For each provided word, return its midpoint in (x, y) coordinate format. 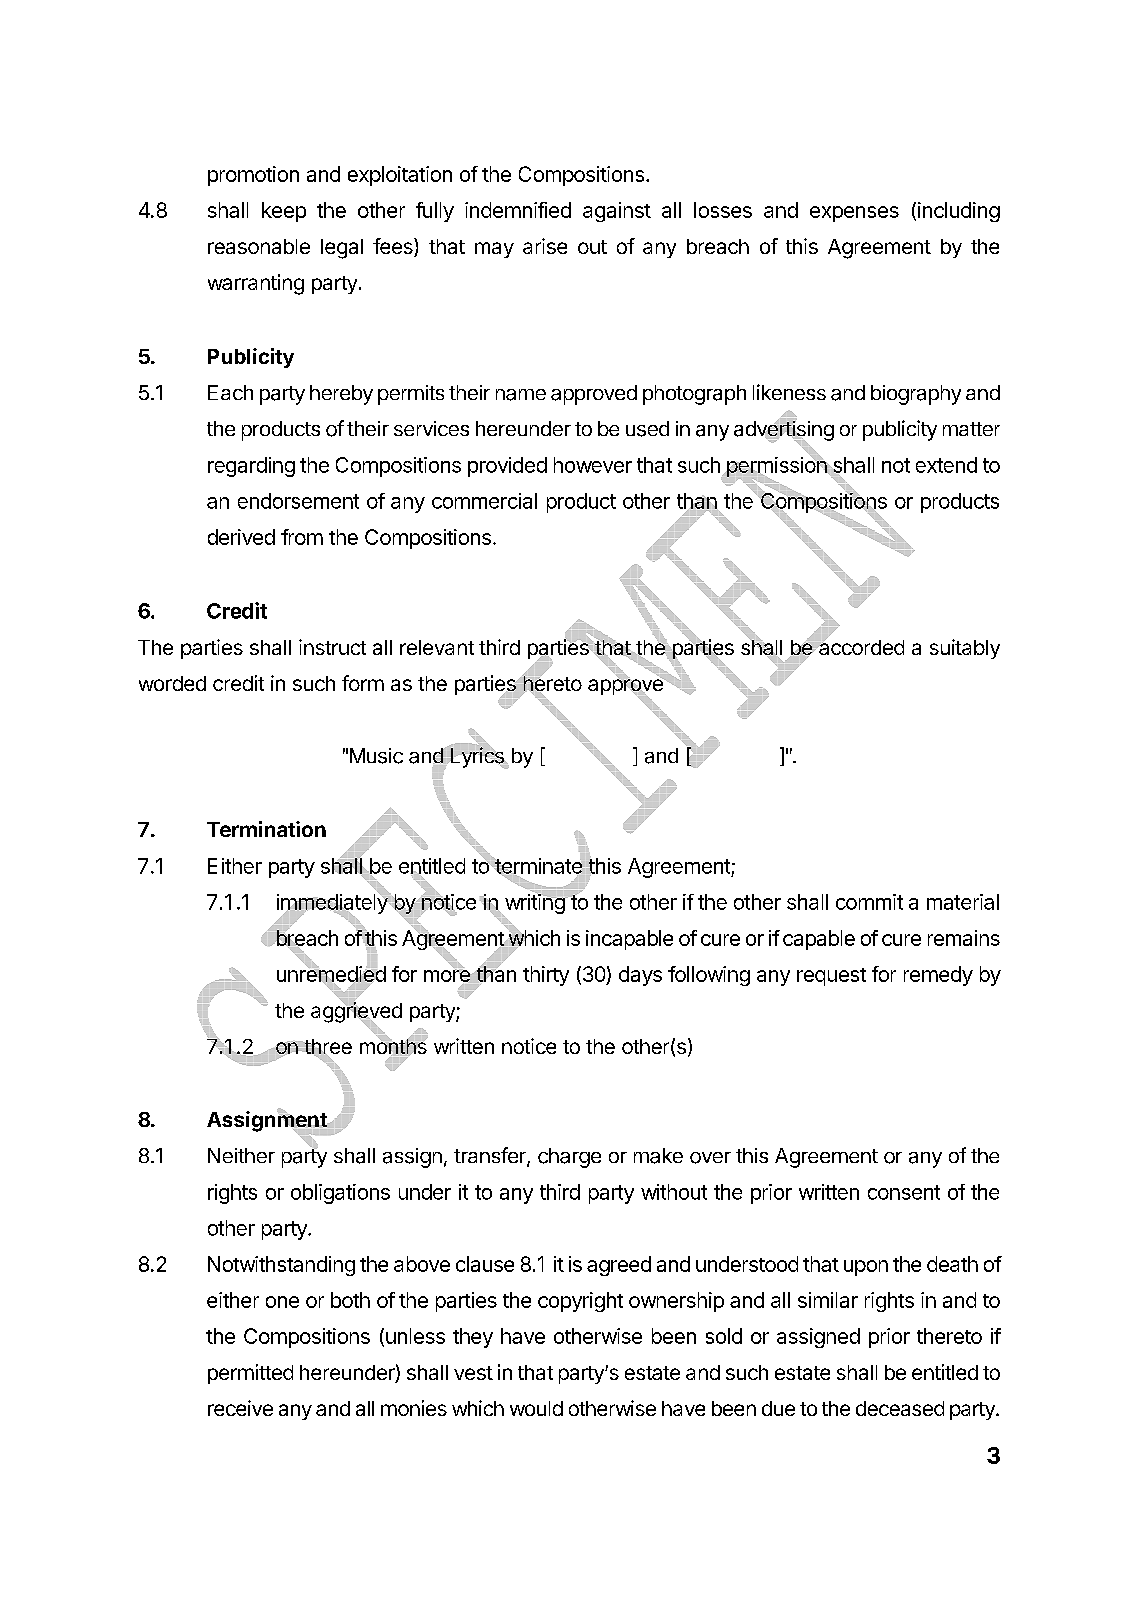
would (536, 1408)
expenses (854, 214)
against (617, 212)
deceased (900, 1408)
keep (284, 212)
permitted (250, 1374)
